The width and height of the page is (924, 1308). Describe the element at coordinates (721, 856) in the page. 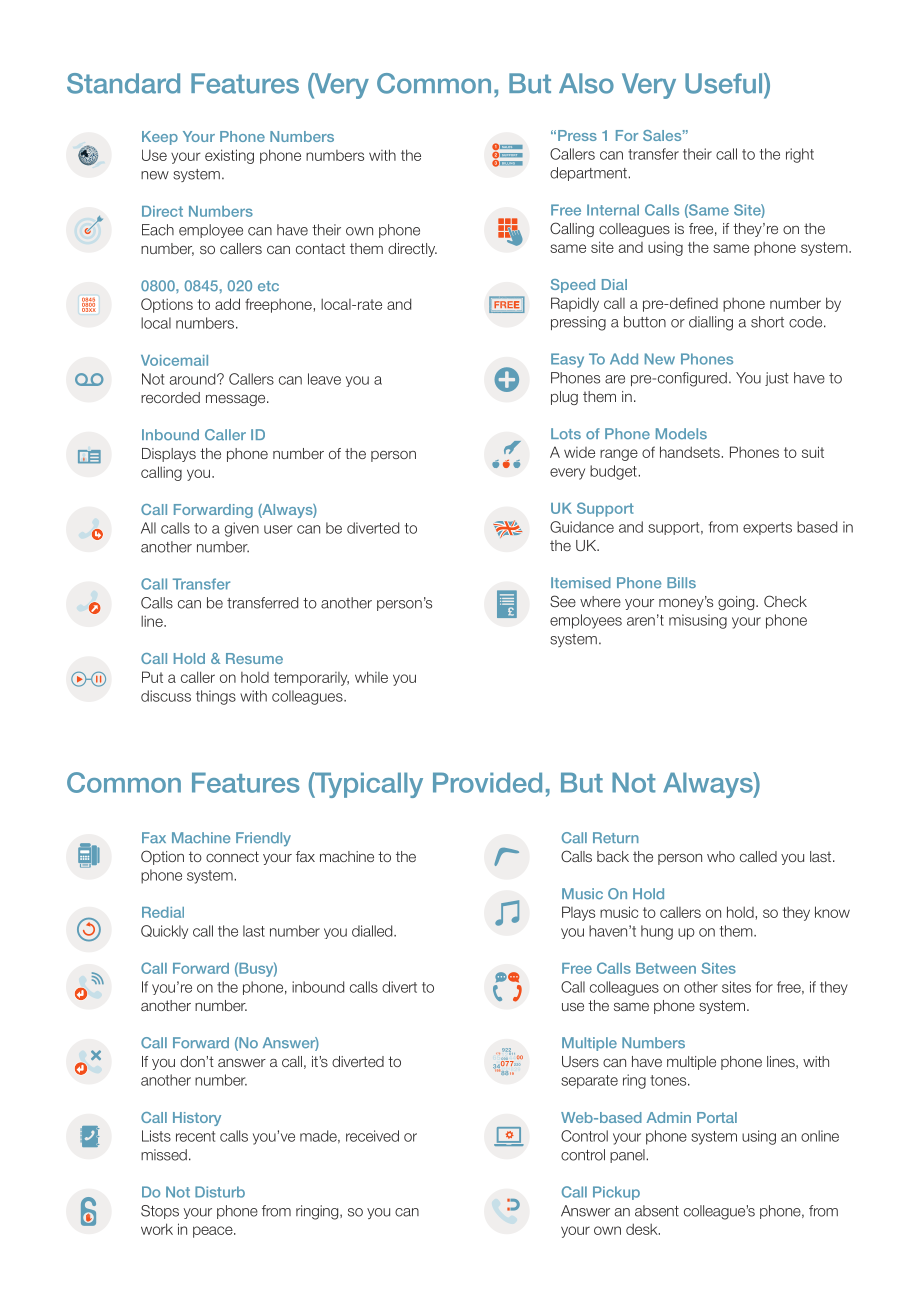

I see `who` at that location.
